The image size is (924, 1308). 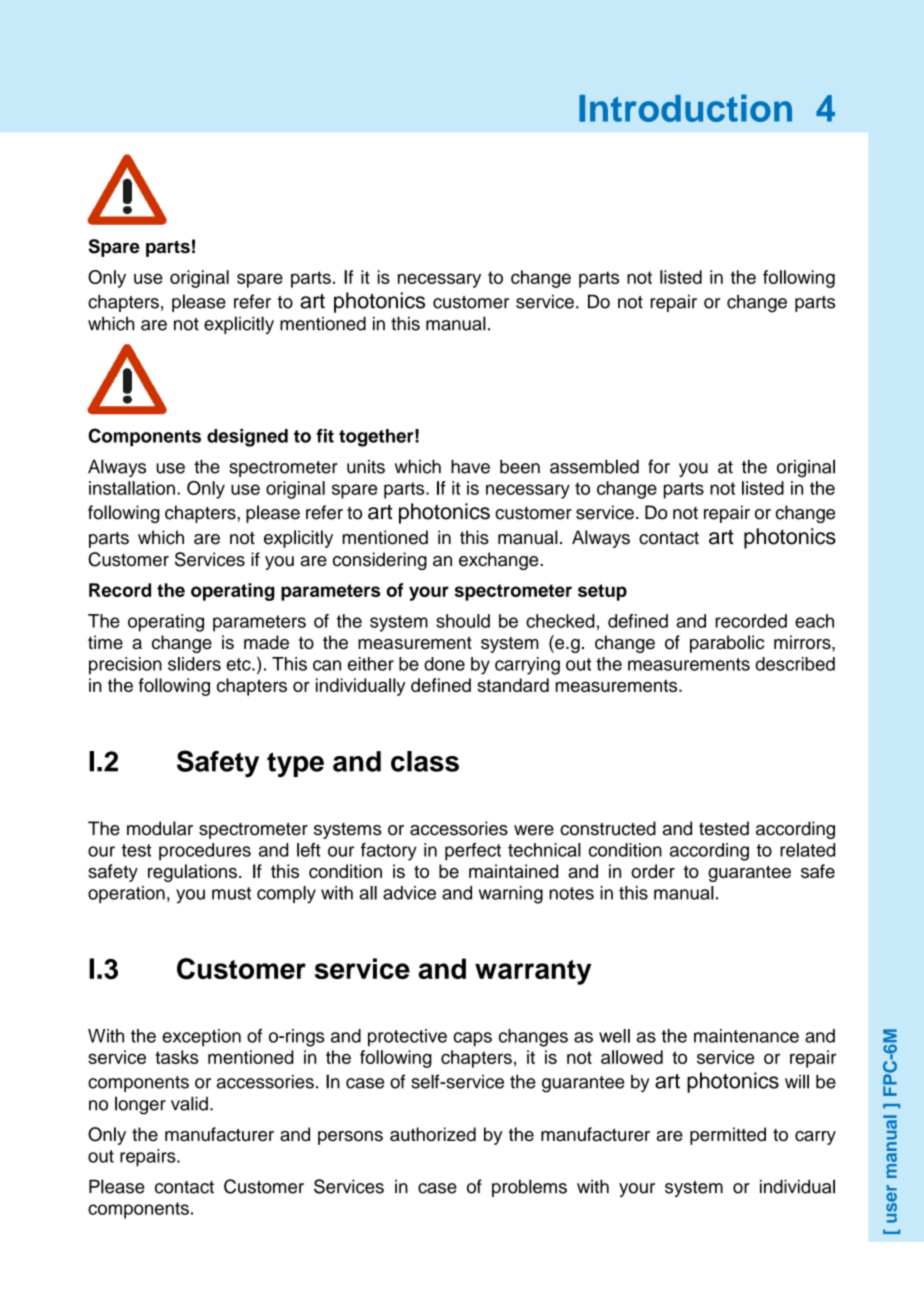 I want to click on Introduction, so click(x=685, y=108).
